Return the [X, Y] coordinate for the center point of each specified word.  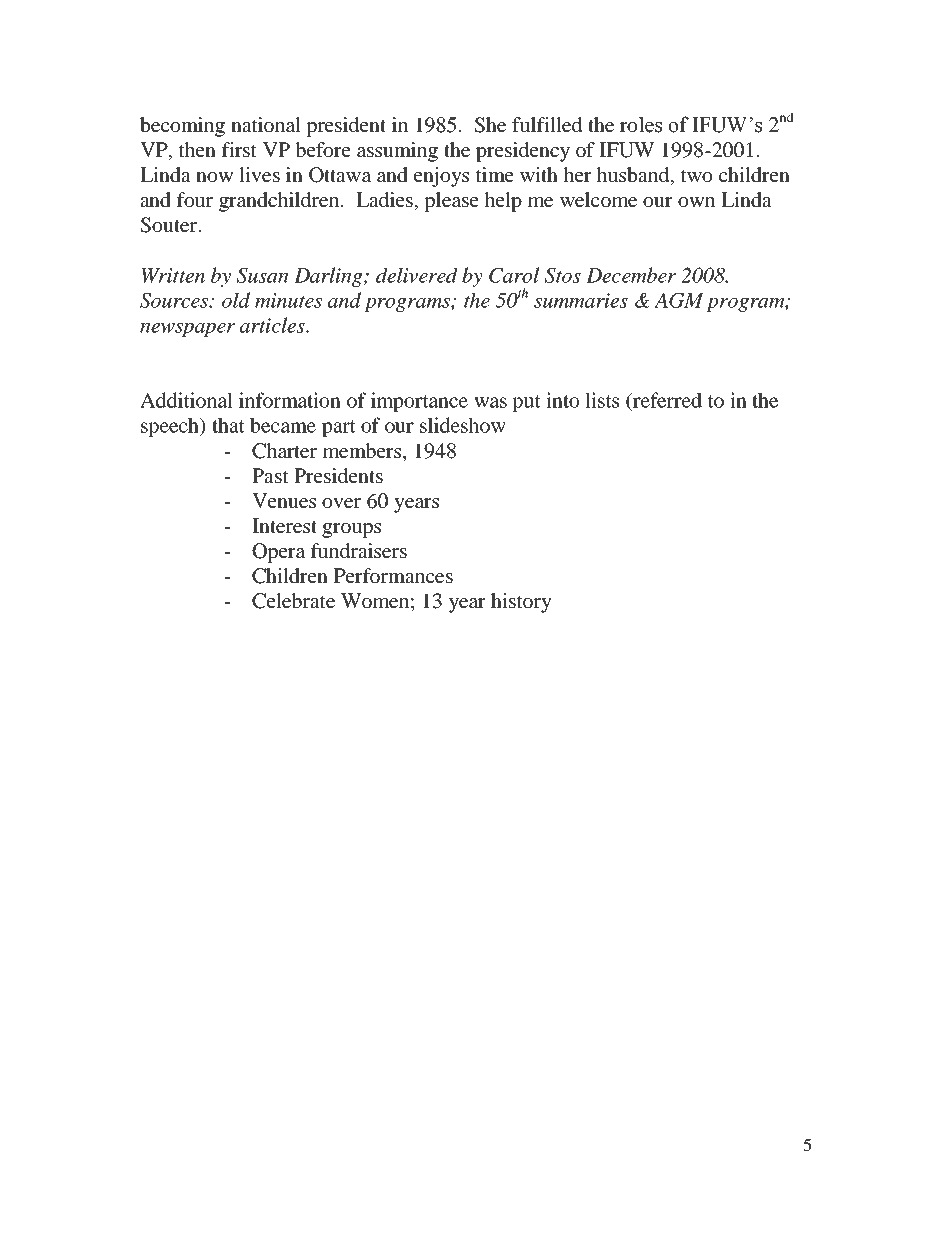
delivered [417, 275]
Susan [263, 275]
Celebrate [293, 601]
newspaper [187, 330]
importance [419, 402]
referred [666, 400]
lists [602, 400]
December [631, 275]
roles [641, 124]
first [239, 149]
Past [270, 475]
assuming [397, 152]
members [363, 450]
